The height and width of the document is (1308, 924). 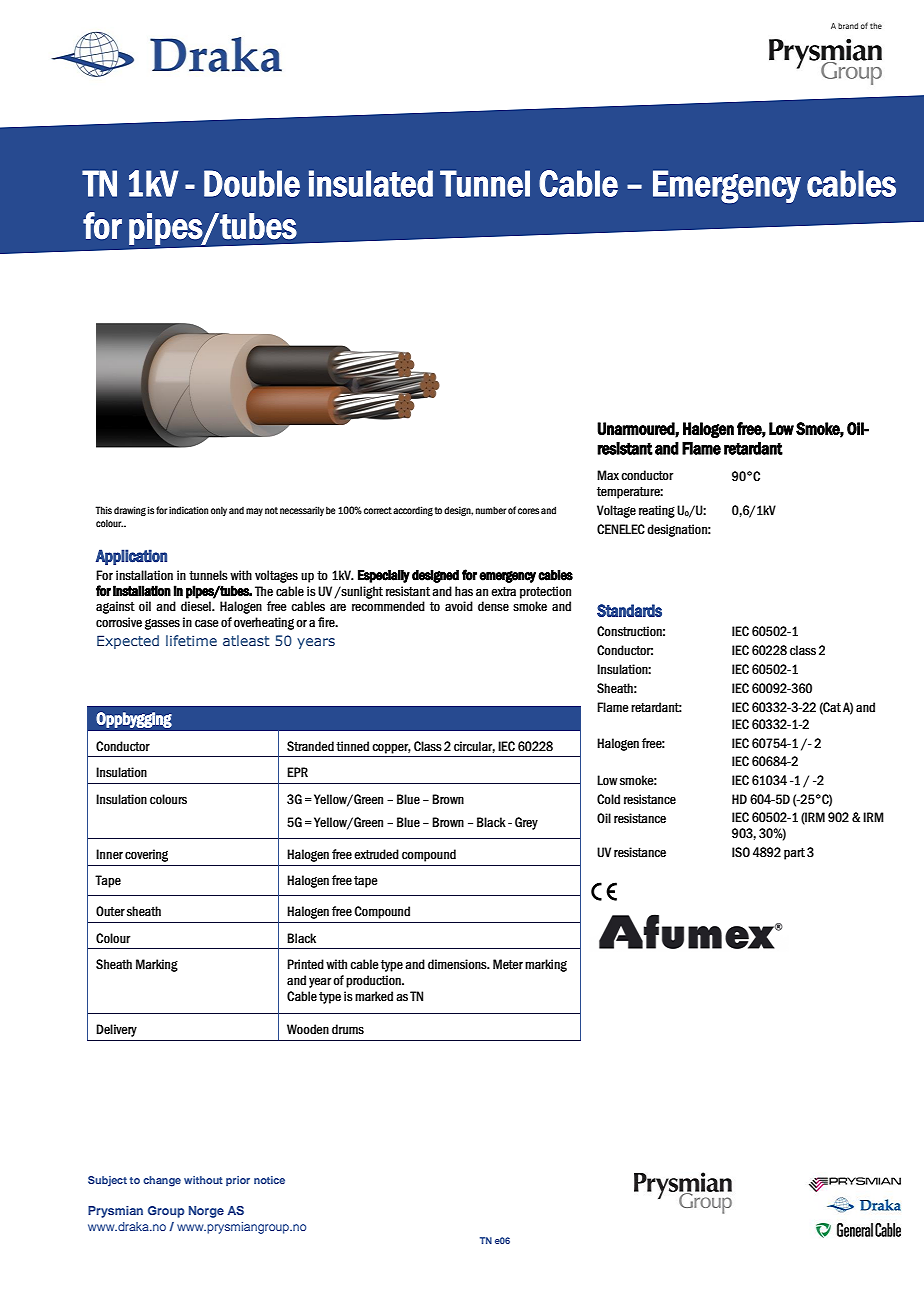 What do you see at coordinates (110, 911) in the document?
I see `Outer` at bounding box center [110, 911].
